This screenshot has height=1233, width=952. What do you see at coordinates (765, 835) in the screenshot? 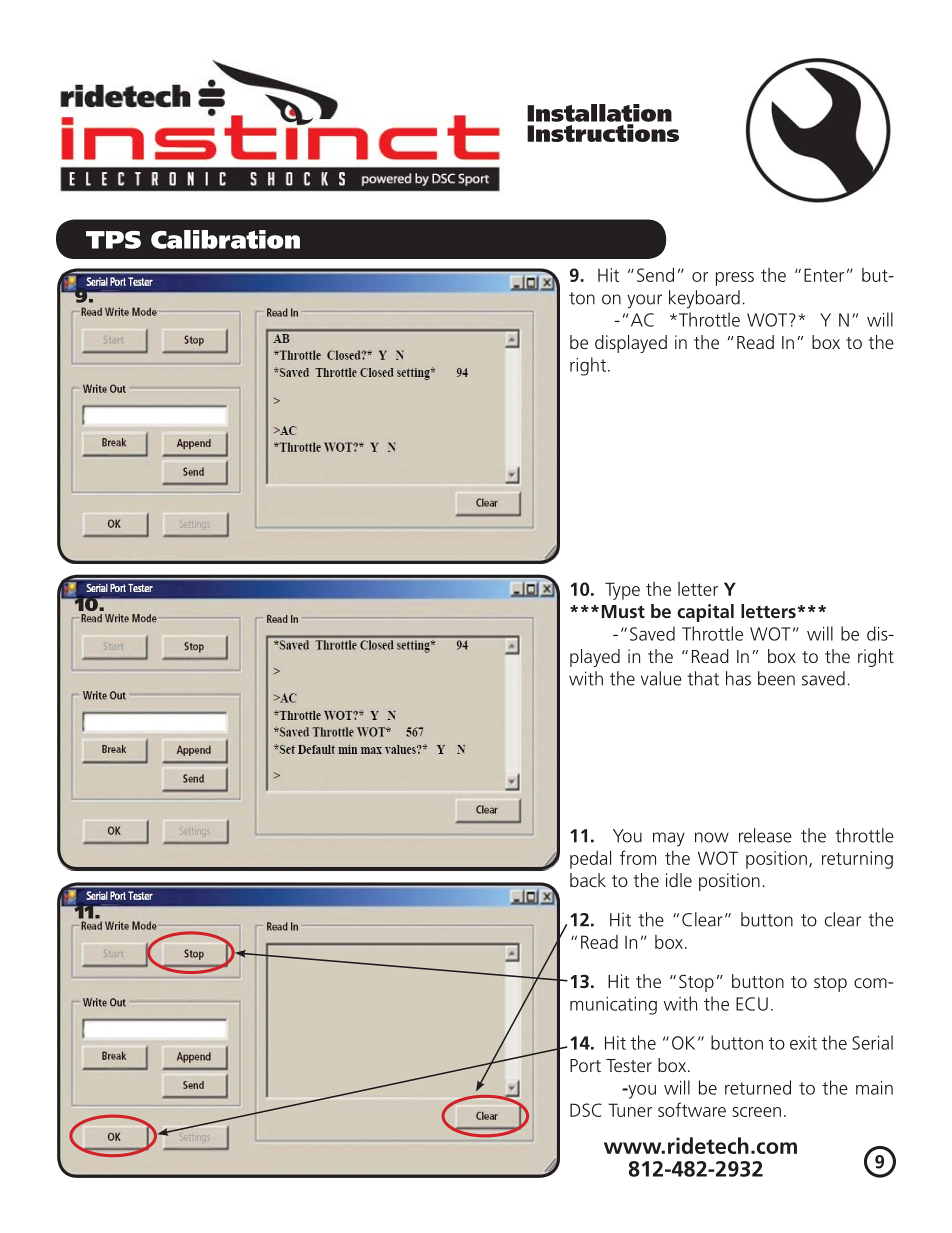
I see `RELEASE` at bounding box center [765, 835].
